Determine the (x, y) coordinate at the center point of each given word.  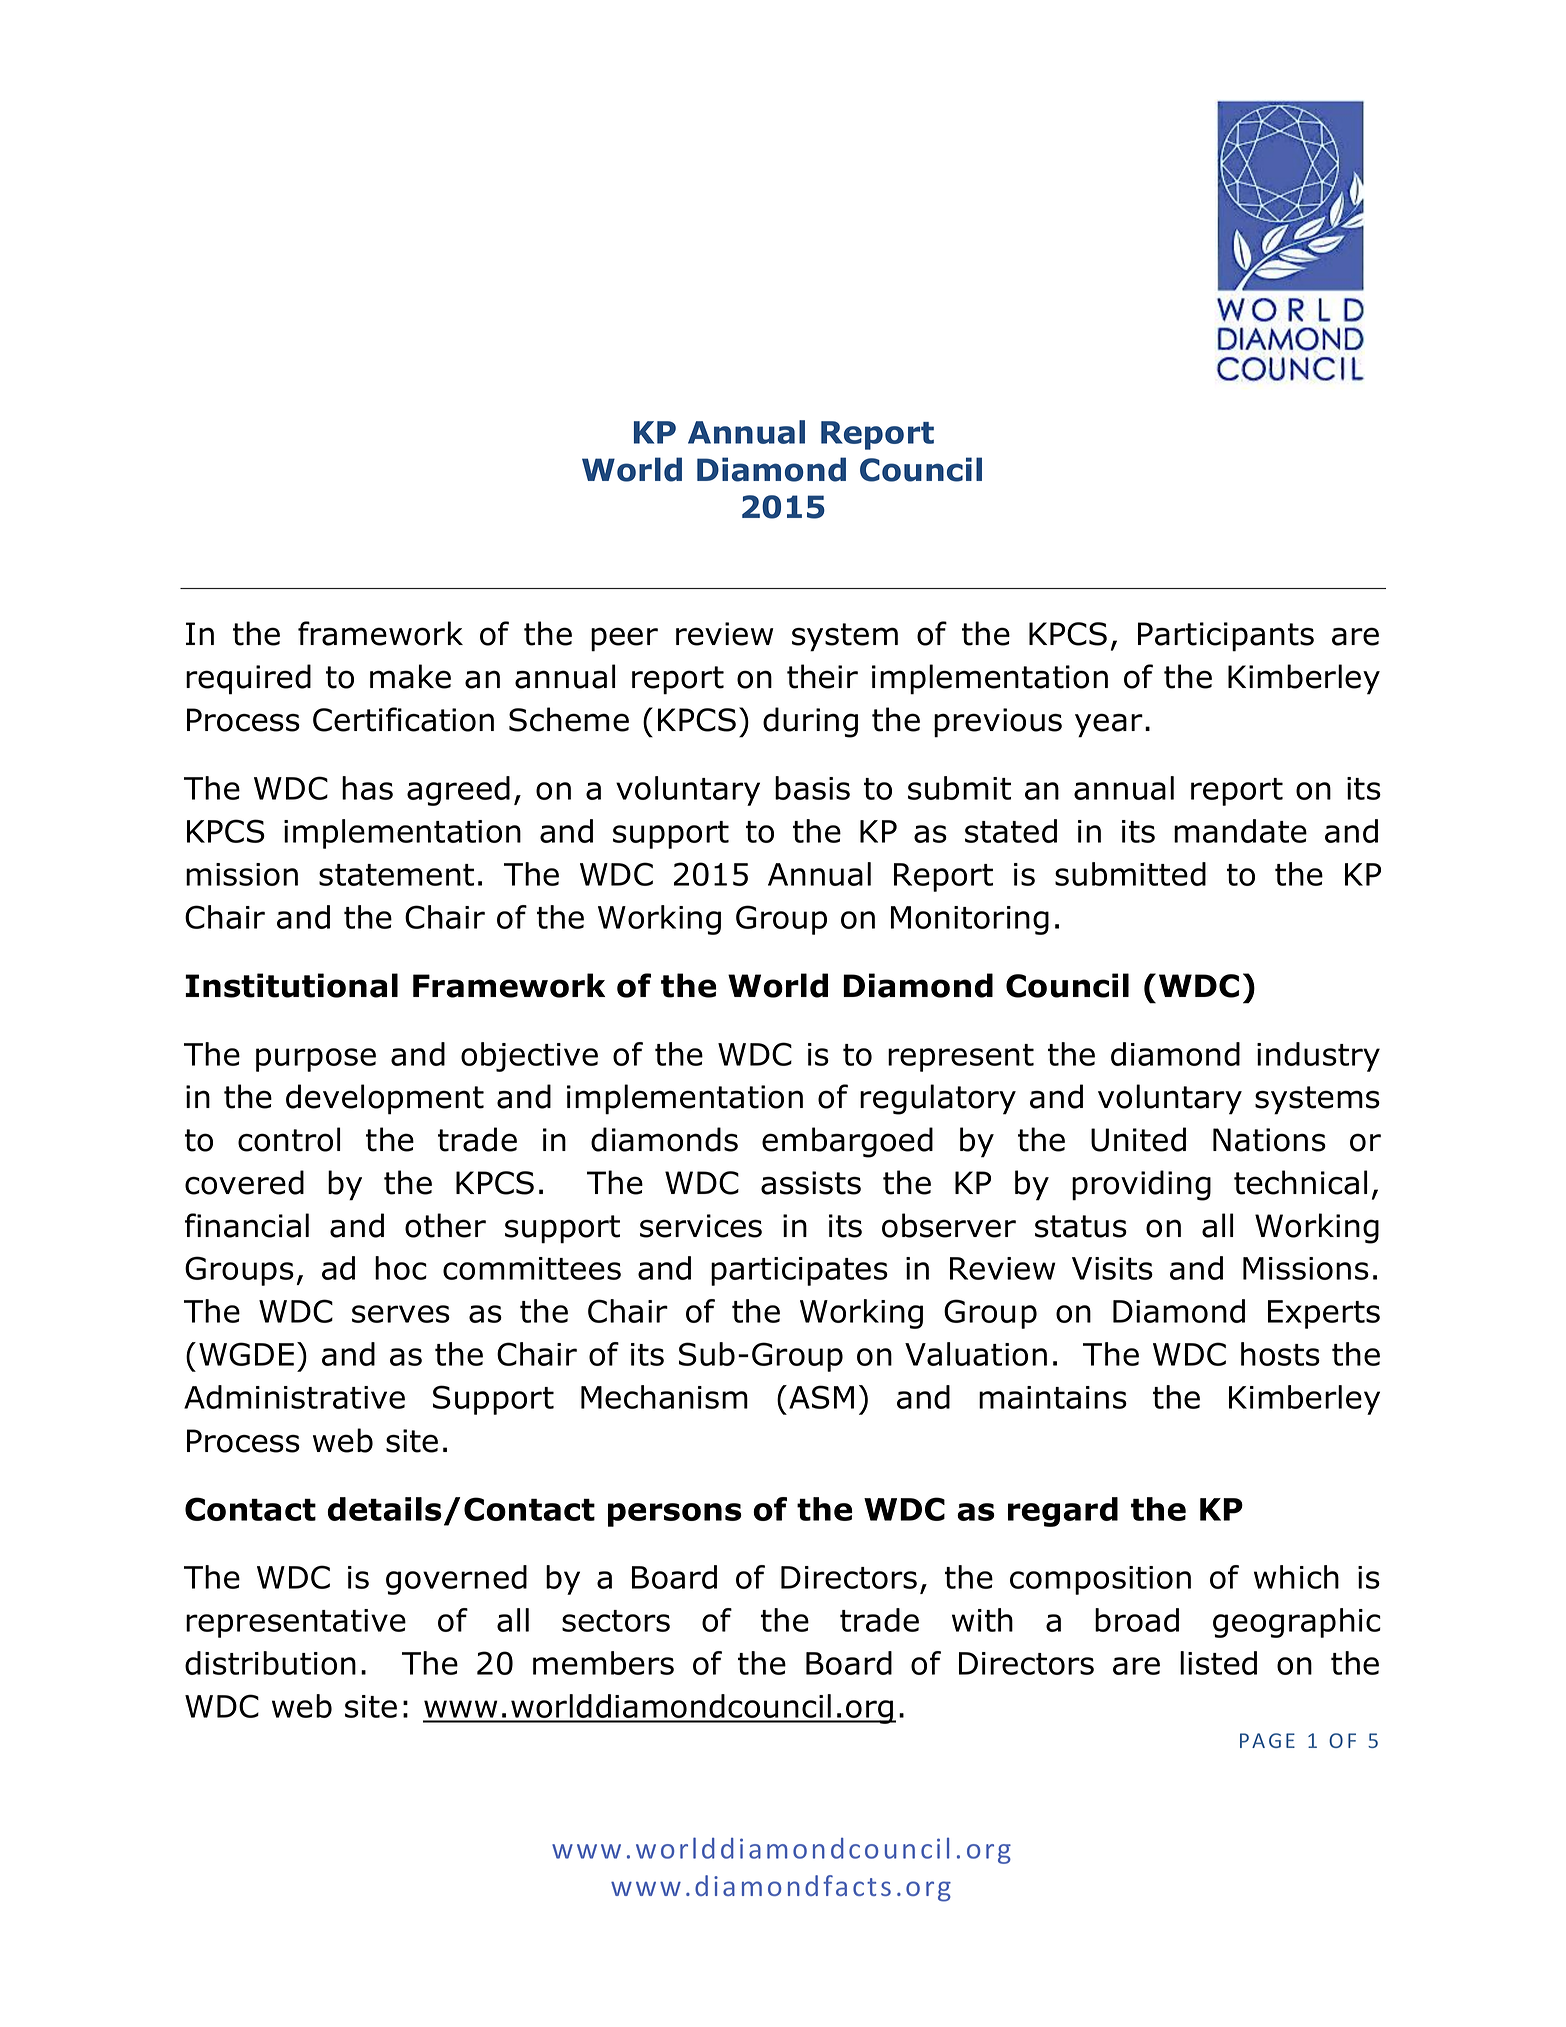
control (289, 1139)
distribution (270, 1663)
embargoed (847, 1142)
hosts (1280, 1354)
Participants (1226, 637)
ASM (821, 1397)
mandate (1240, 831)
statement (396, 875)
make (410, 676)
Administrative (294, 1397)
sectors (616, 1621)
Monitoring (970, 920)
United (1138, 1139)
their (822, 676)
